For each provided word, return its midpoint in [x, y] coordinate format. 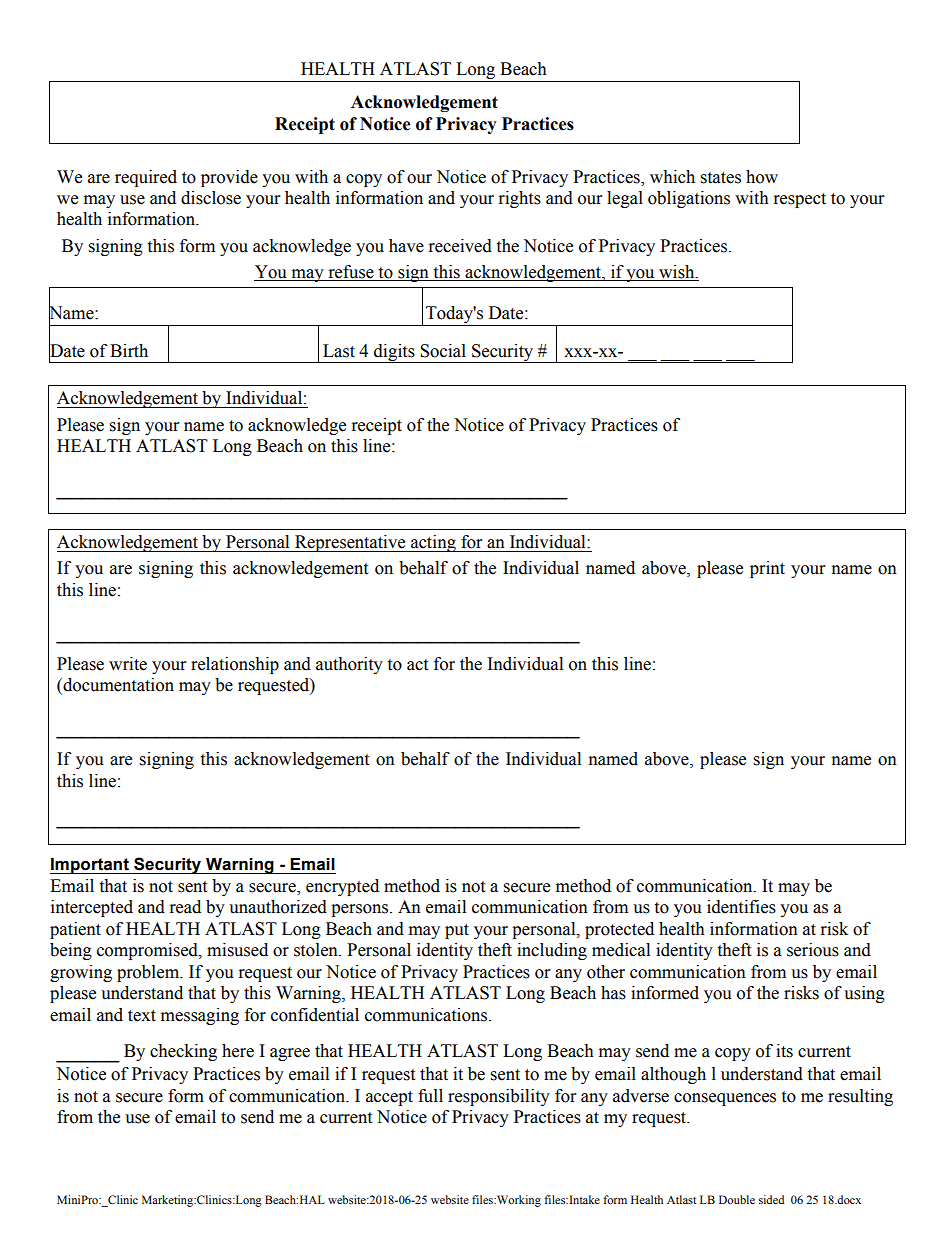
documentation [117, 686]
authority [349, 665]
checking [183, 1052]
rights [520, 199]
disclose [211, 198]
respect [800, 200]
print [767, 569]
